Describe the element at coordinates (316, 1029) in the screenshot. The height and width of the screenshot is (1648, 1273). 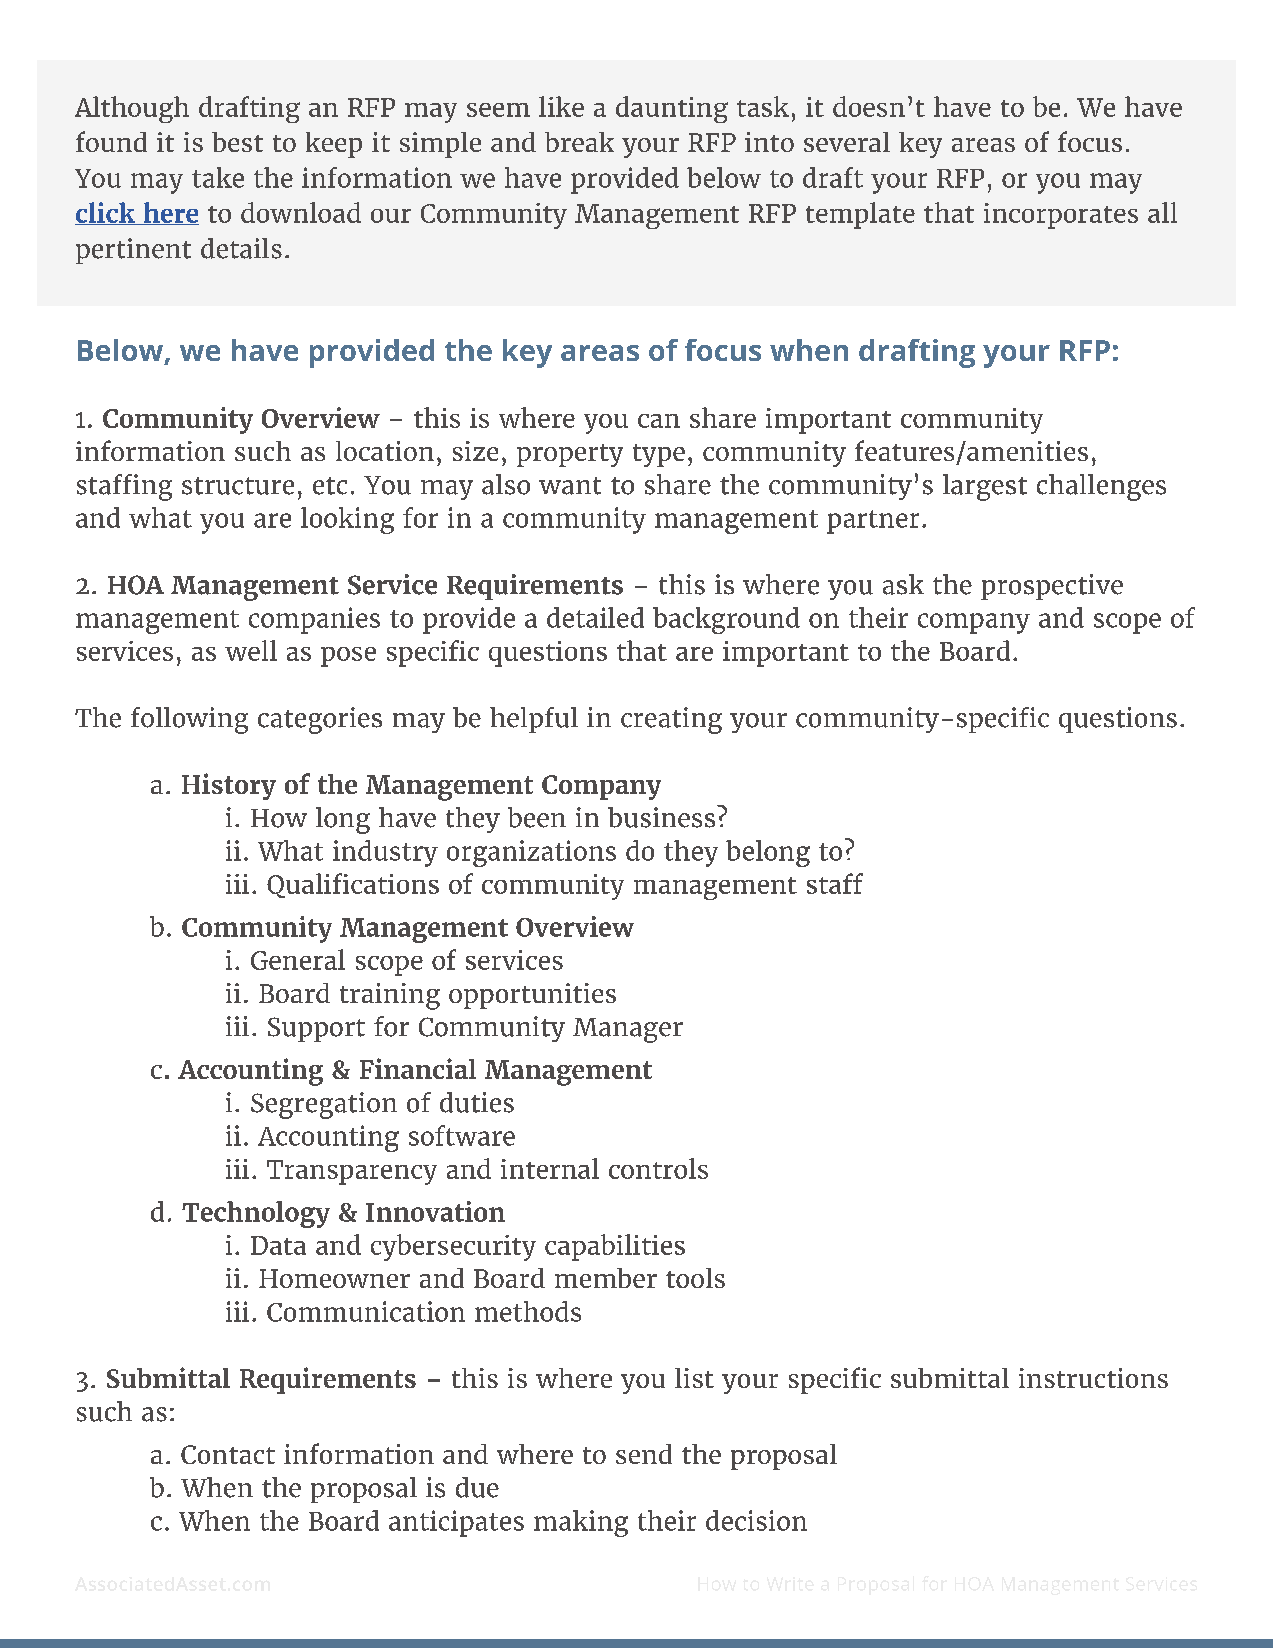
I see `Support` at that location.
